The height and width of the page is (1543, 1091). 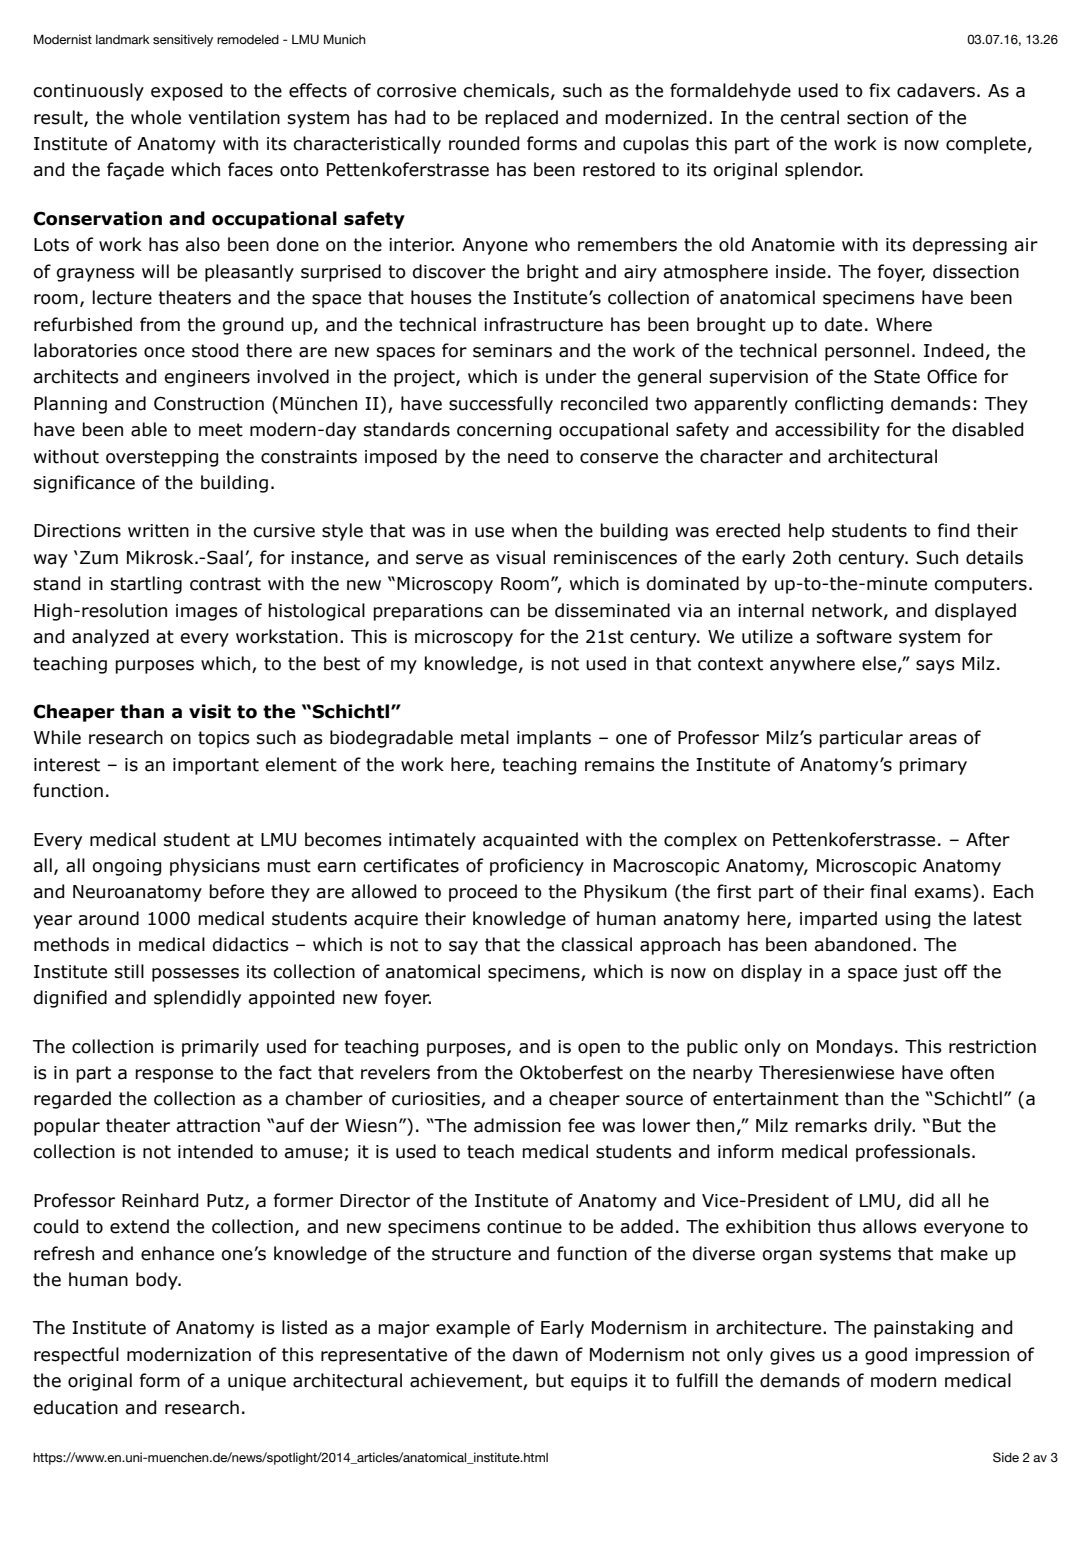 What do you see at coordinates (501, 405) in the page?
I see `successfully` at bounding box center [501, 405].
